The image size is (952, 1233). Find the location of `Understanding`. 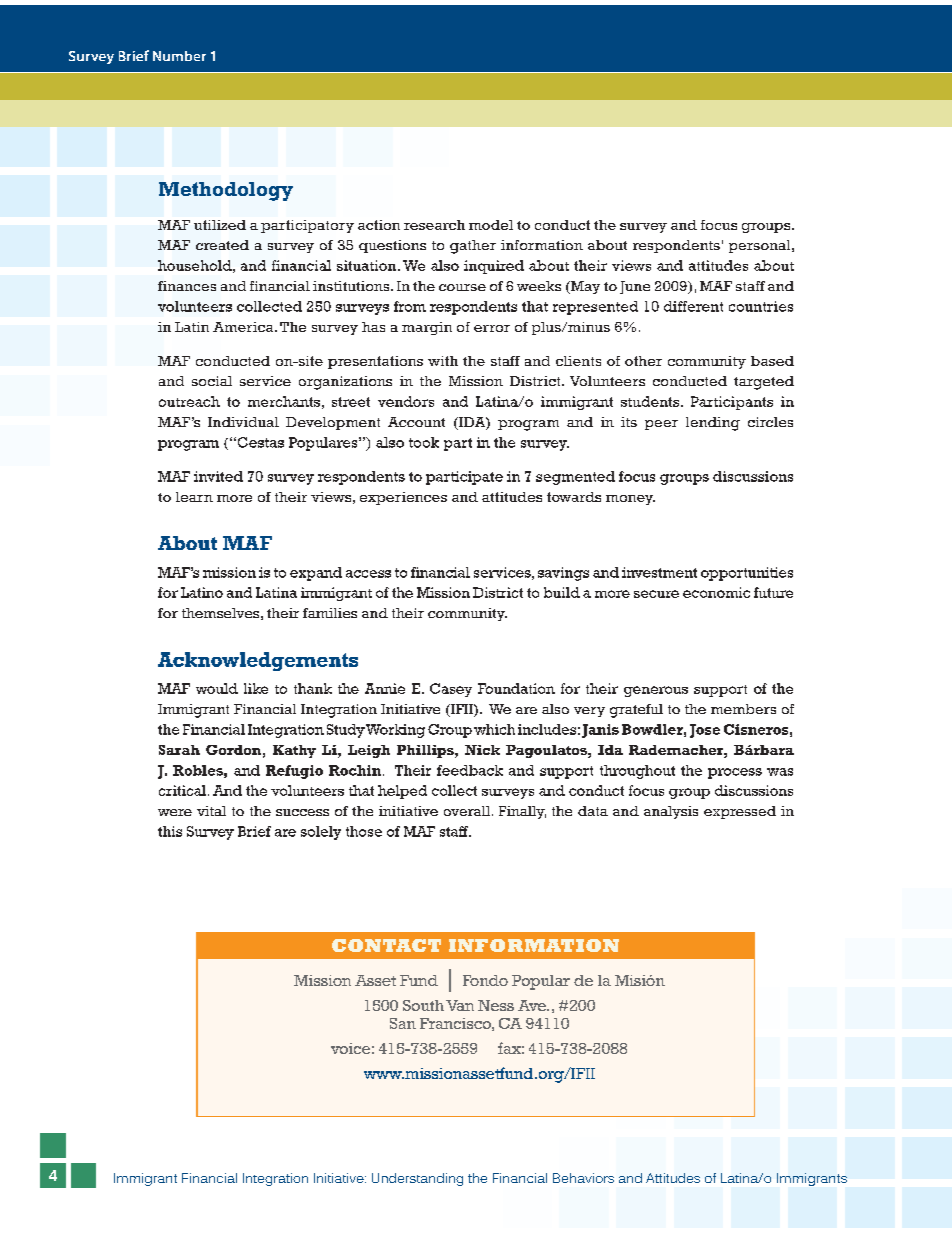

Understanding is located at coordinates (417, 1179).
